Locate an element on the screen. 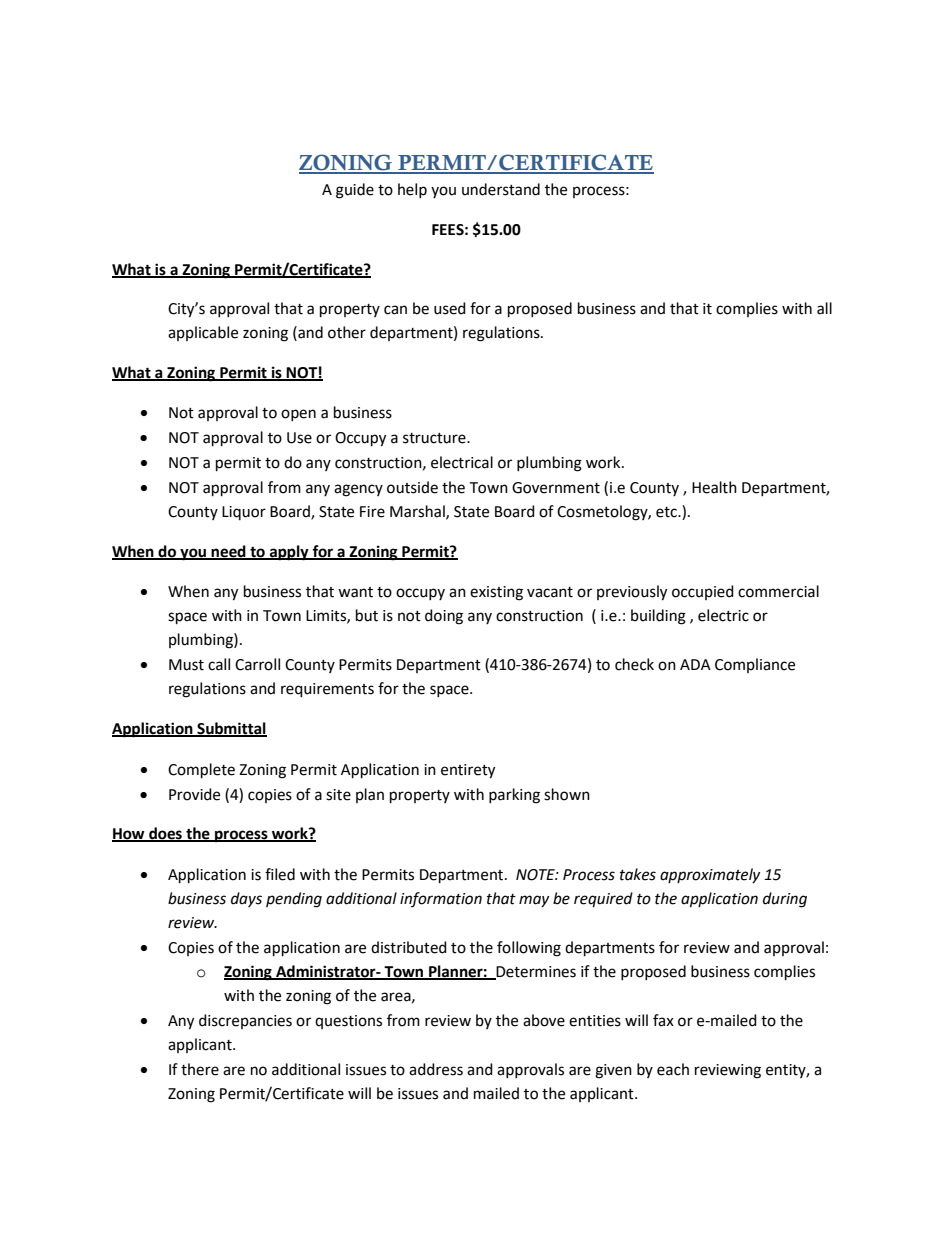 This screenshot has width=952, height=1233. occupied is located at coordinates (703, 592).
